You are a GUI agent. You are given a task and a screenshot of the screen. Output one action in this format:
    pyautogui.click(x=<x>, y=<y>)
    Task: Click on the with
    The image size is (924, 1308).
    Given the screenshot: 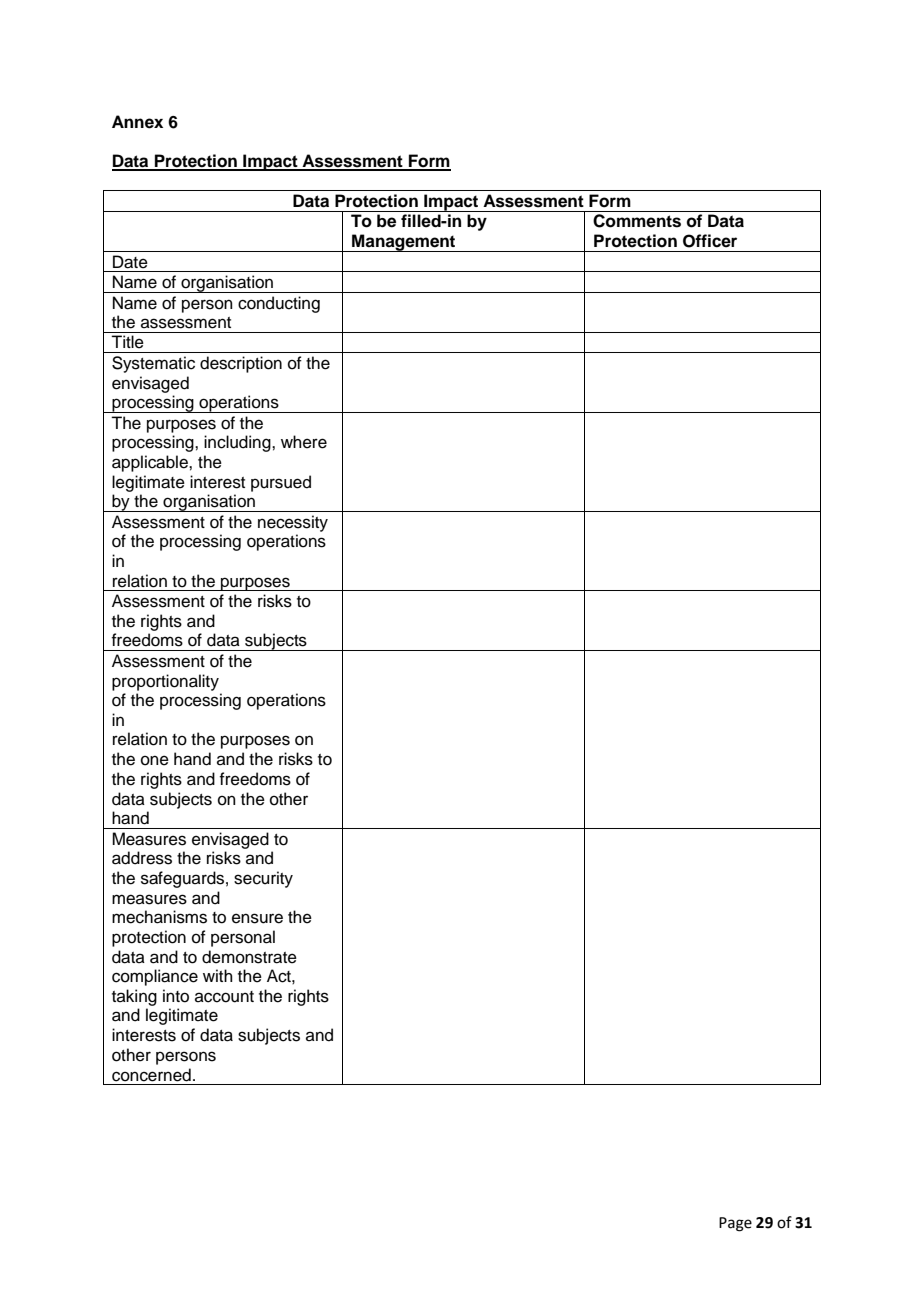 What is the action you would take?
    pyautogui.click(x=218, y=975)
